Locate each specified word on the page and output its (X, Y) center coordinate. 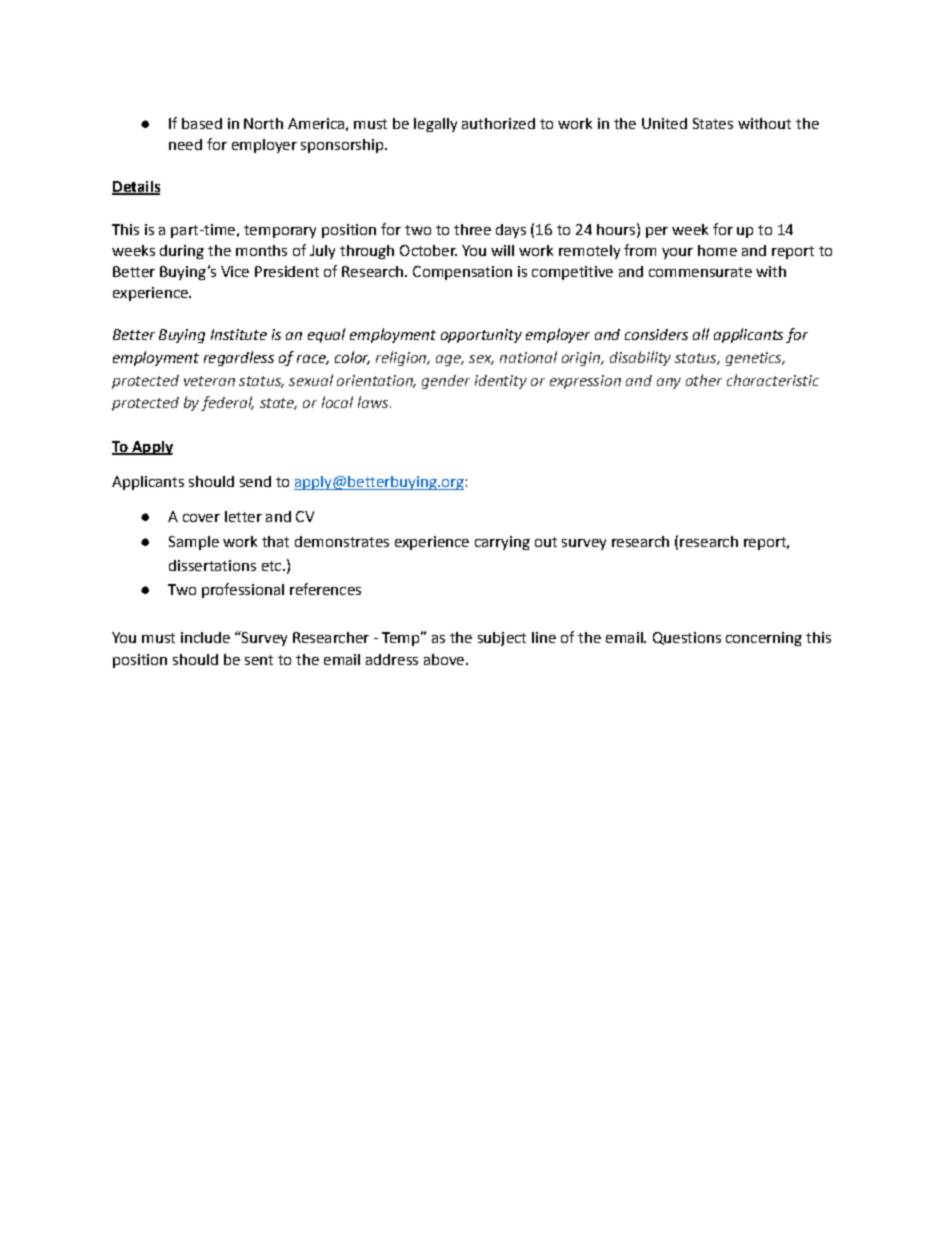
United (664, 123)
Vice (235, 271)
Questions (687, 638)
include (205, 637)
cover (201, 518)
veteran (209, 381)
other (704, 380)
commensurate (700, 272)
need (185, 144)
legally (435, 125)
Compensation (462, 273)
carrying (502, 543)
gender (446, 382)
